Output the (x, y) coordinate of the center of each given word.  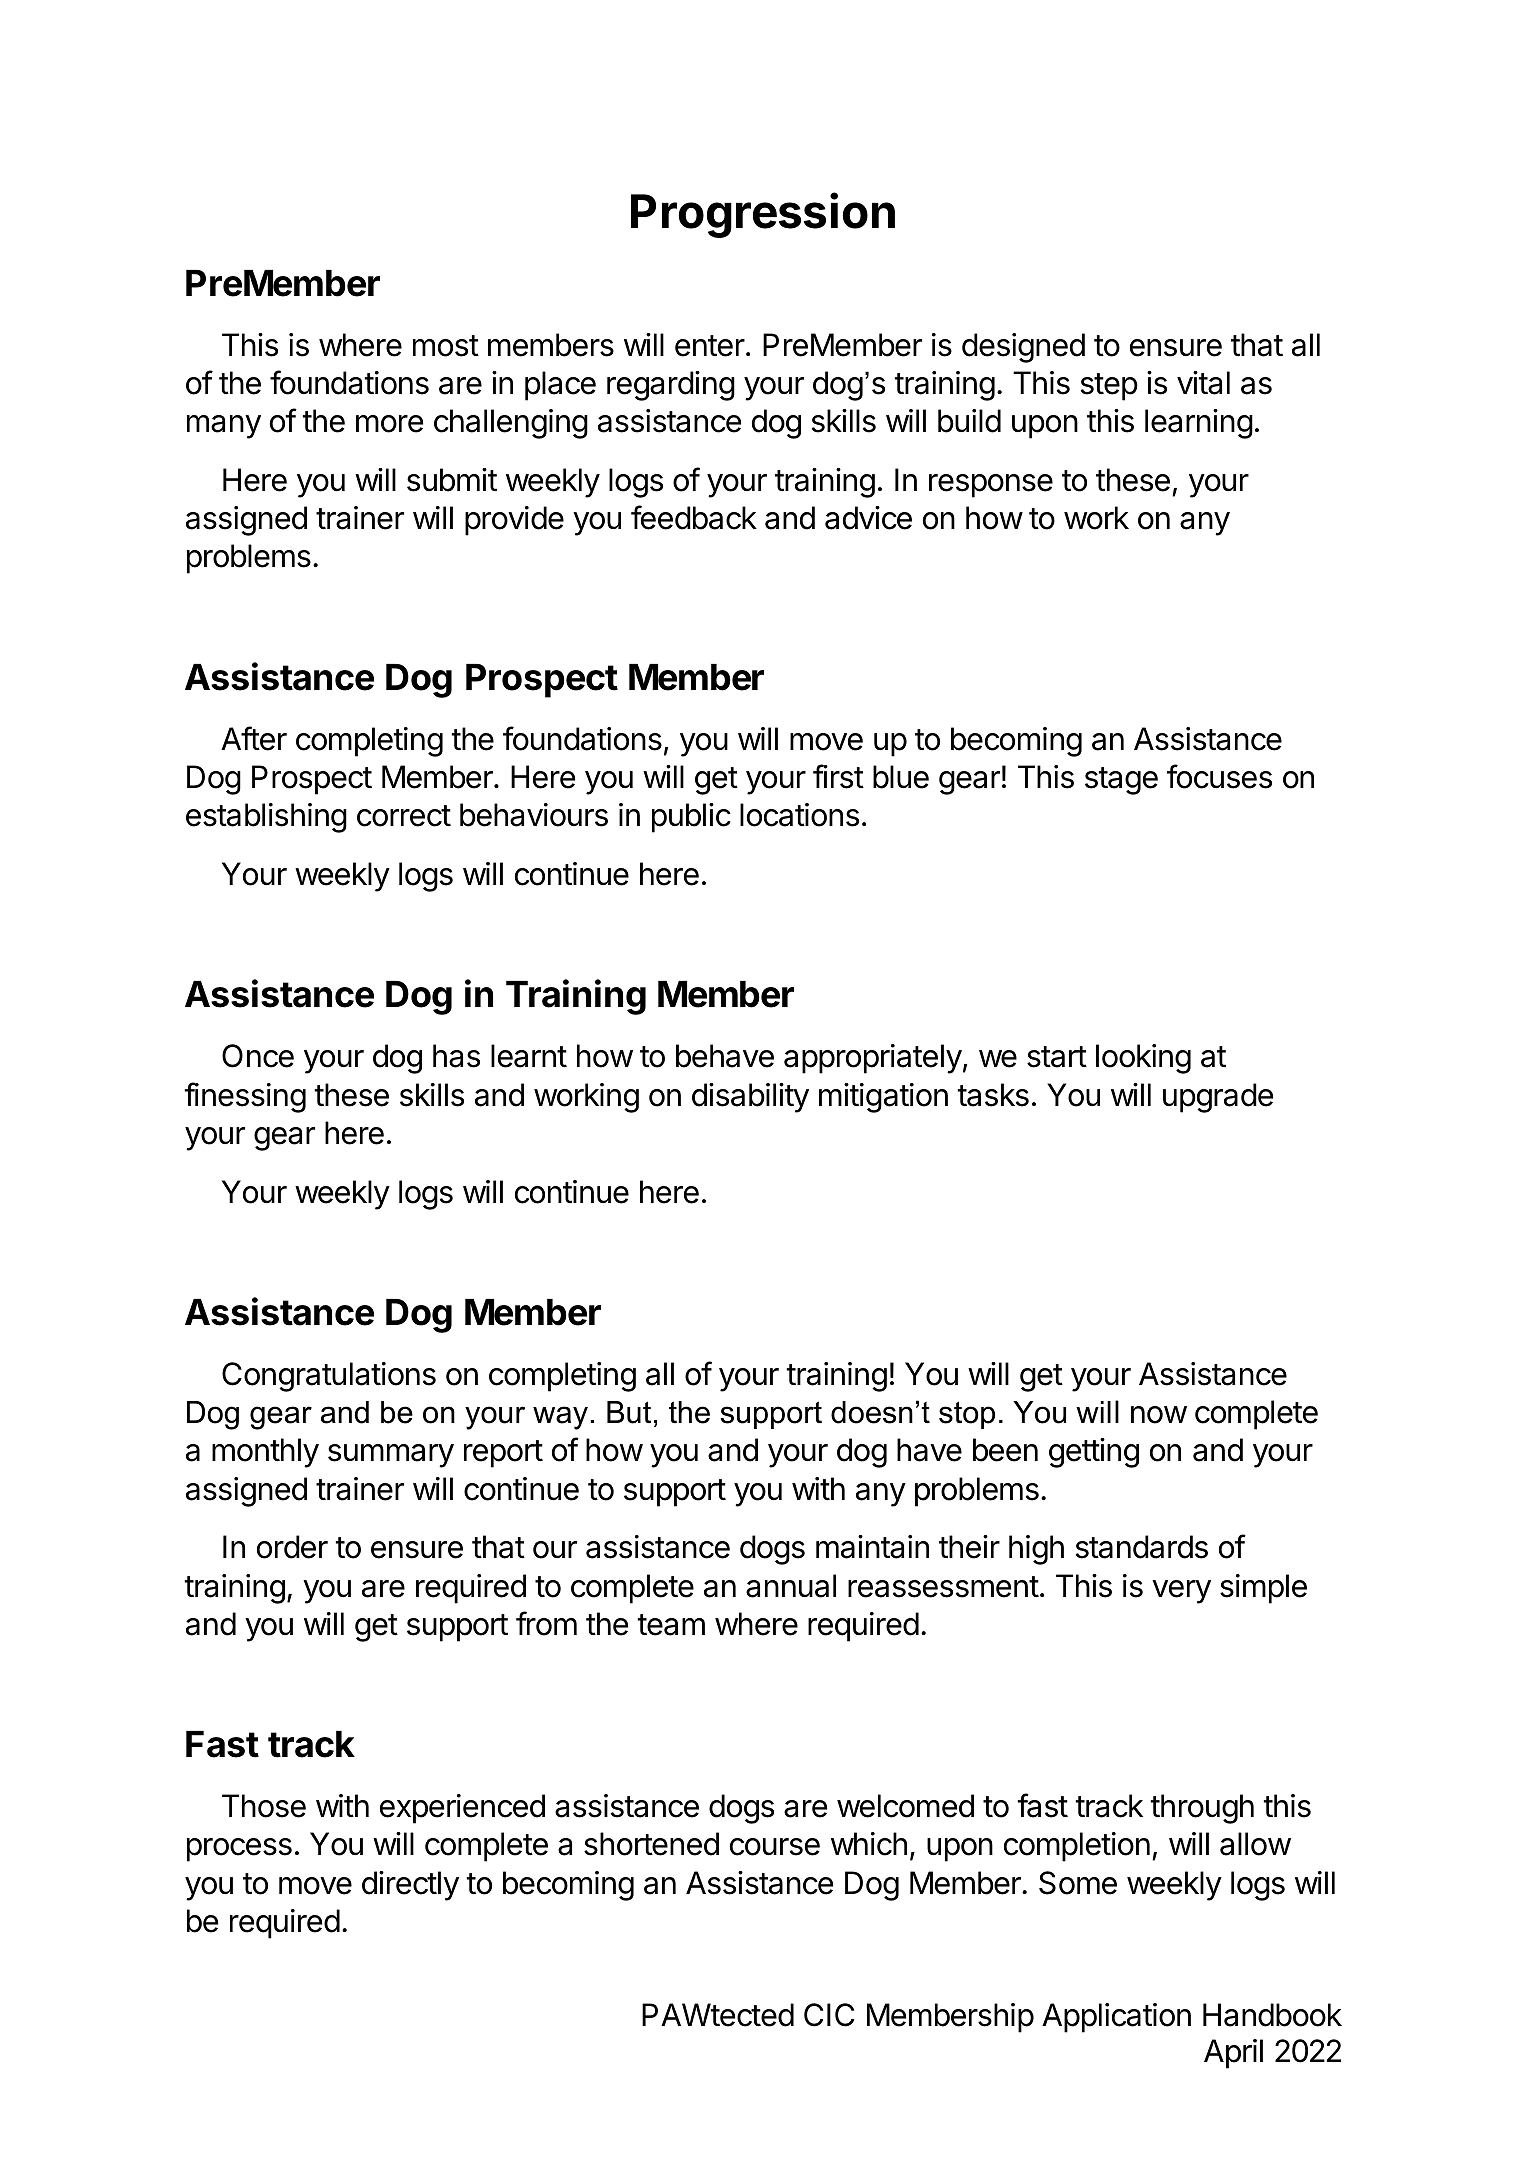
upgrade (1218, 1098)
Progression (763, 215)
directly (410, 1886)
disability (750, 1098)
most (446, 346)
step (1109, 387)
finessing (245, 1097)
